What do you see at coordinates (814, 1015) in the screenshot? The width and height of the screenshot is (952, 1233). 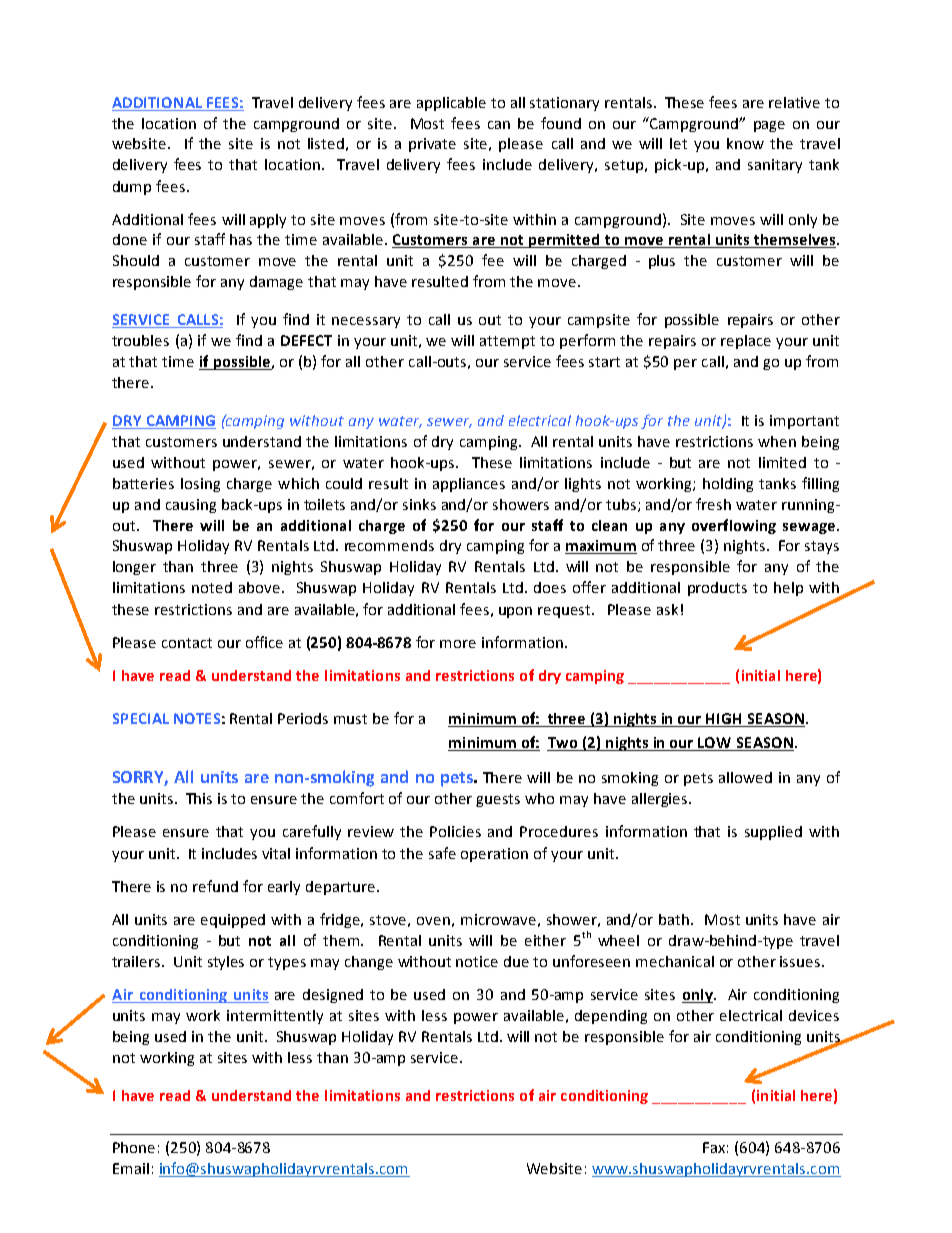 I see `devices` at bounding box center [814, 1015].
